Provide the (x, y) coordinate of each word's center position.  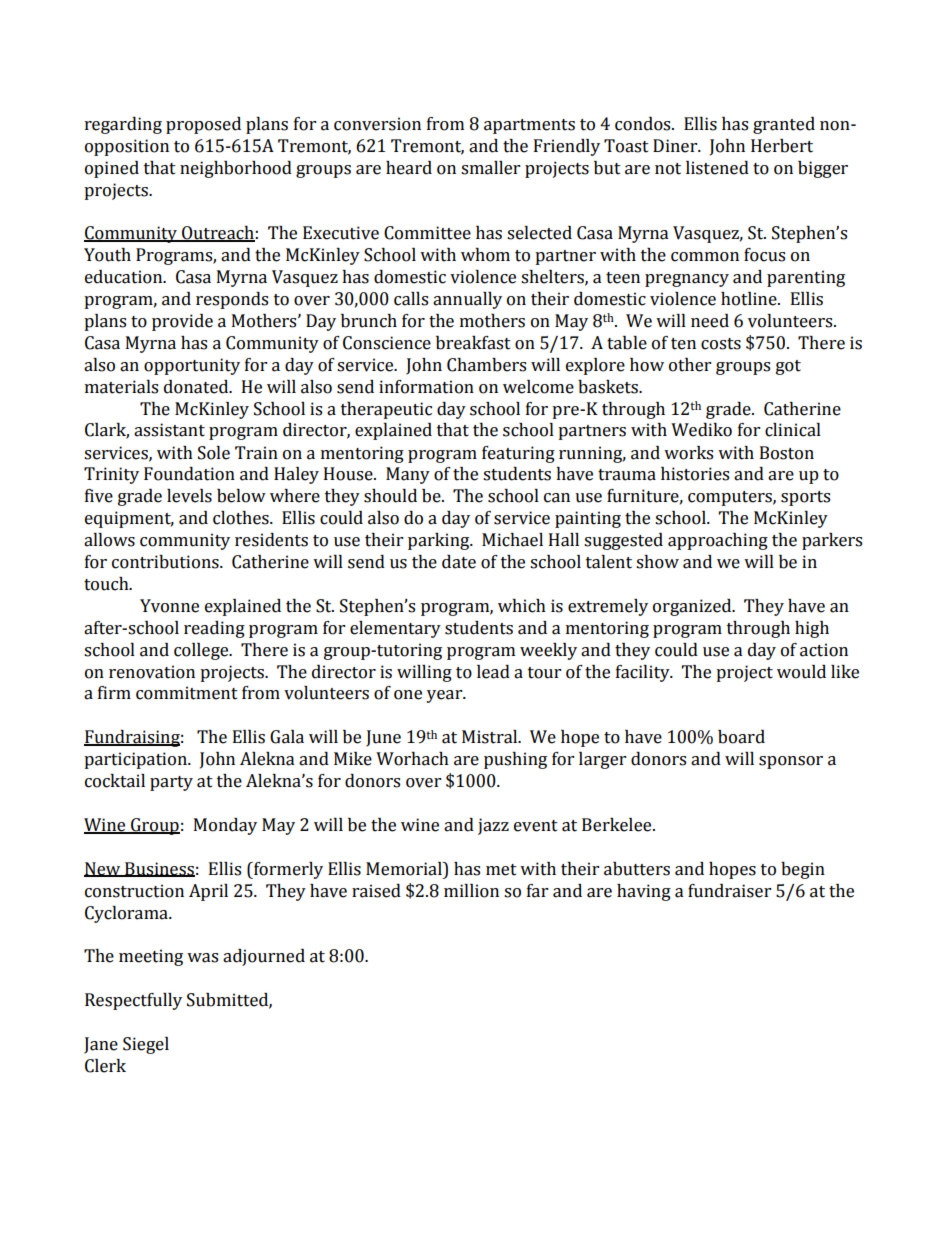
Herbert (782, 146)
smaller (490, 168)
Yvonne (169, 606)
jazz (493, 826)
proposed (203, 125)
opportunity (192, 366)
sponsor (791, 762)
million (471, 891)
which (522, 606)
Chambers (486, 365)
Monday (225, 826)
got (788, 367)
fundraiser (729, 891)
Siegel (146, 1045)
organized (693, 607)
